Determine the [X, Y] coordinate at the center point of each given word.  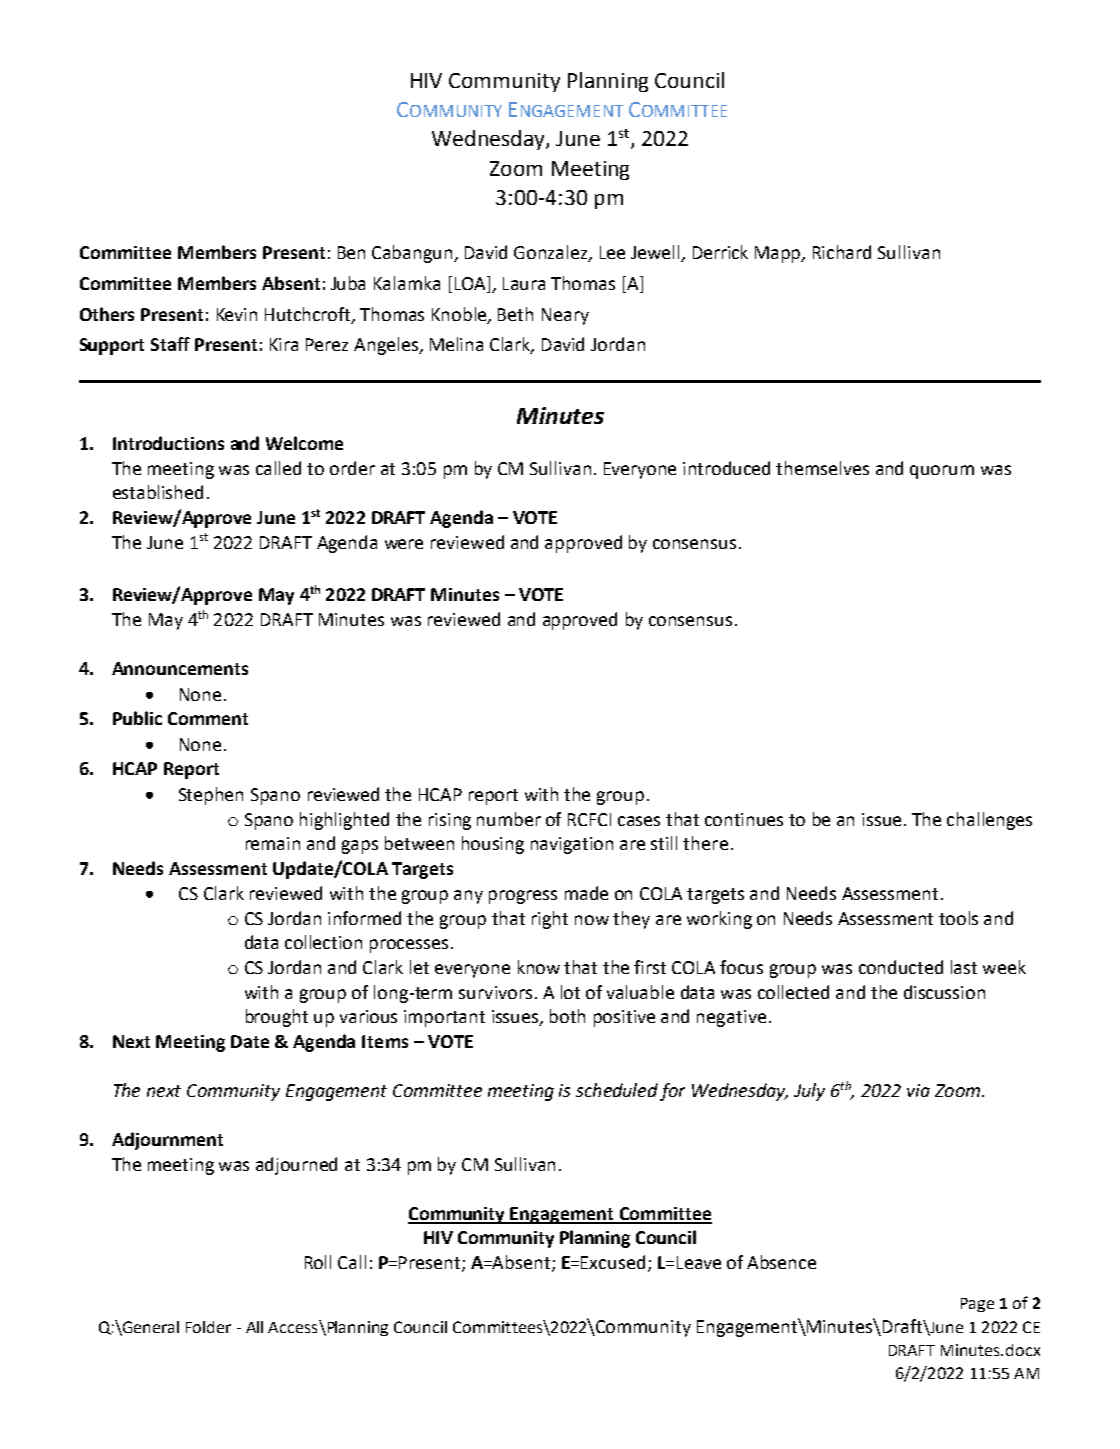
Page [977, 1305]
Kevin [237, 314]
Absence [781, 1262]
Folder [208, 1327]
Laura [524, 283]
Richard [842, 252]
